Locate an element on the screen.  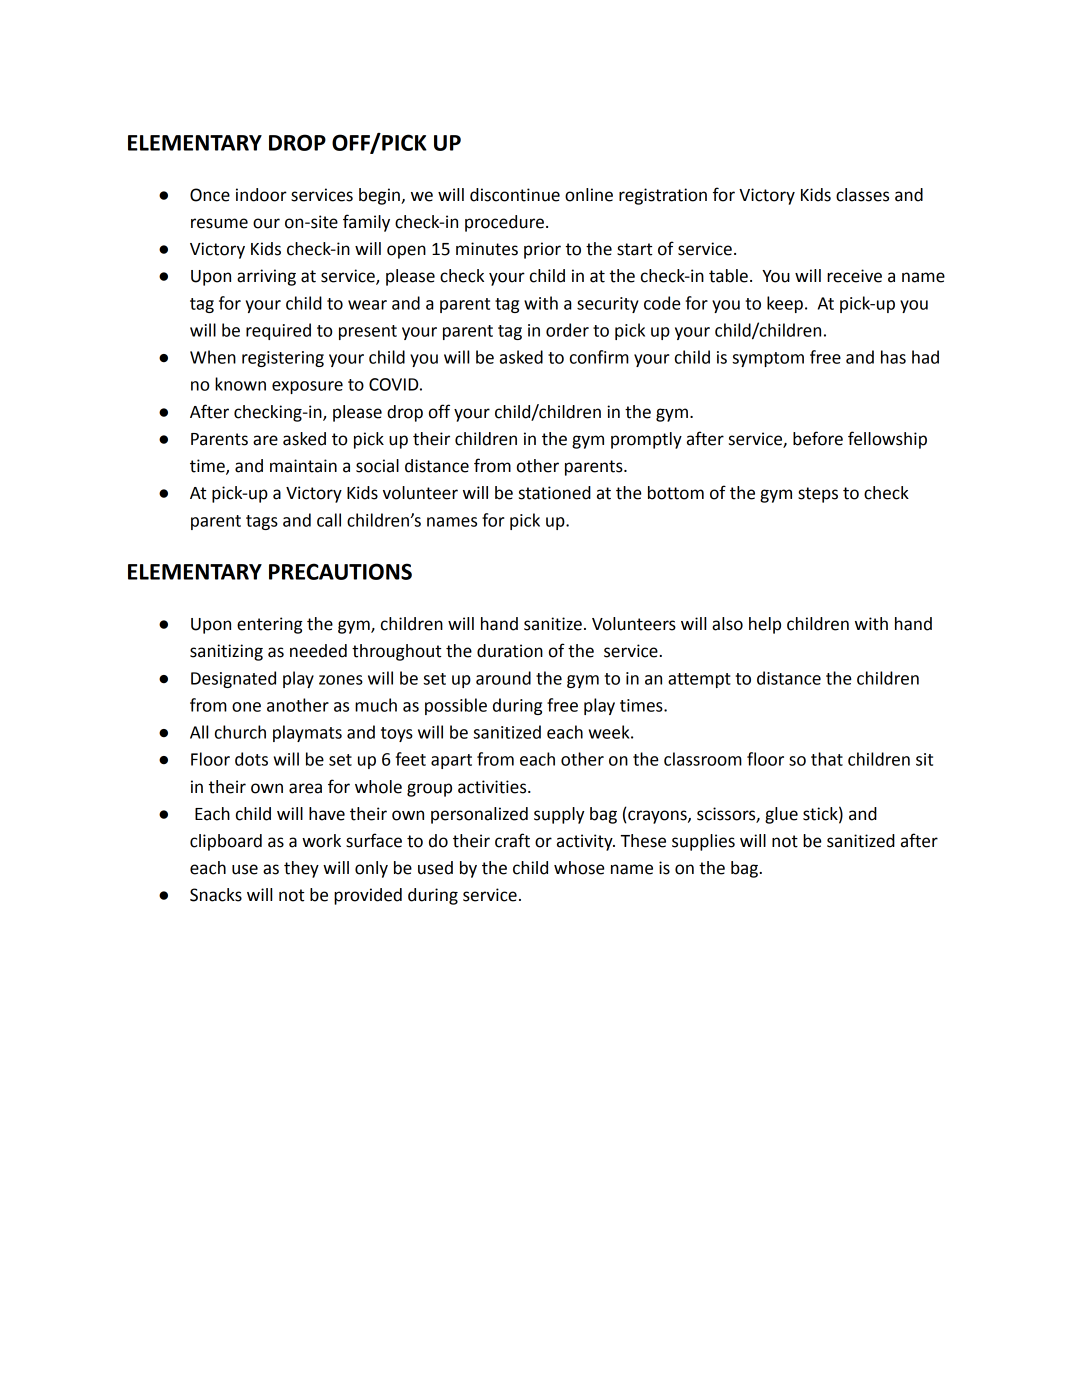
steps is located at coordinates (818, 495).
